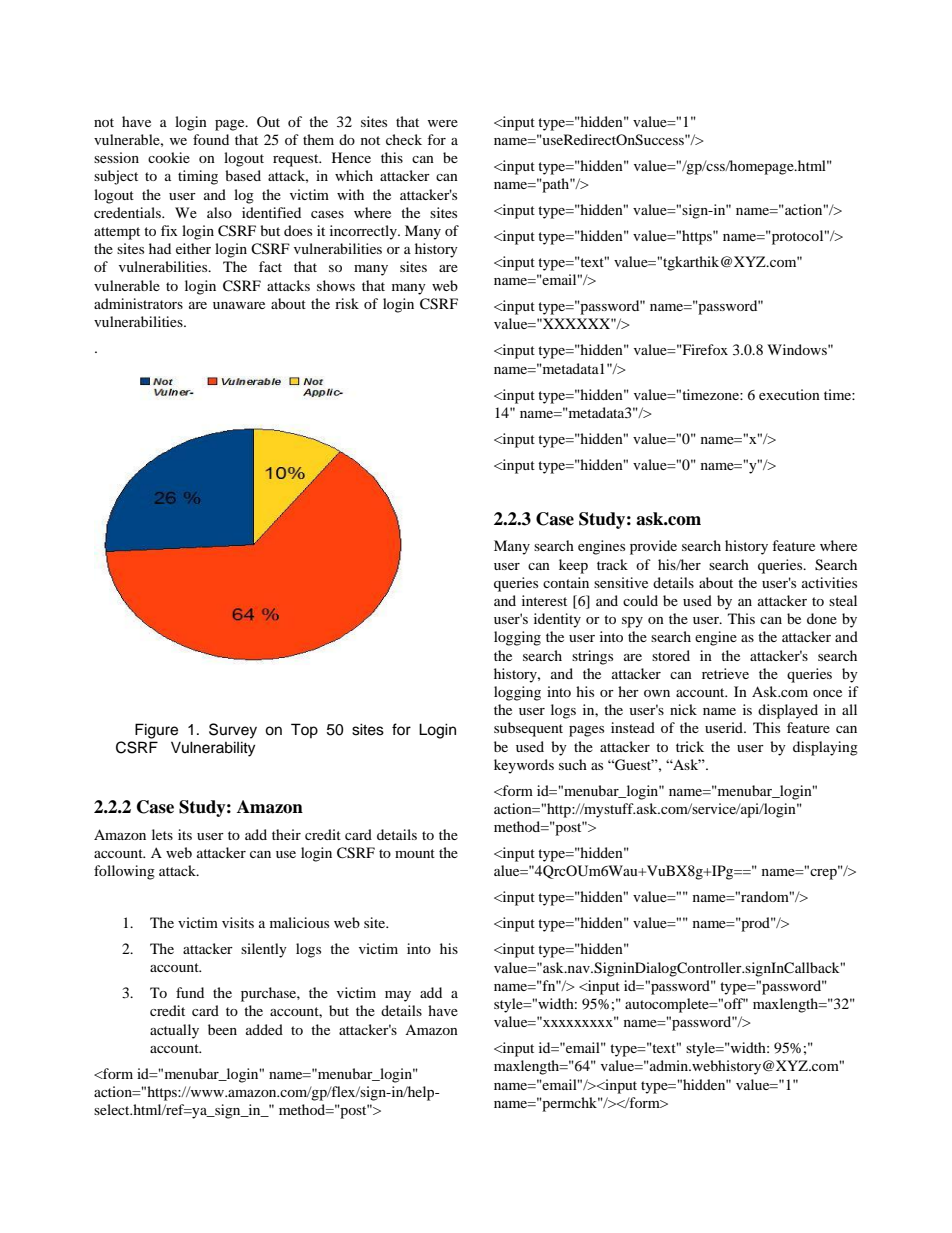  Describe the element at coordinates (239, 305) in the screenshot. I see `unaware` at that location.
